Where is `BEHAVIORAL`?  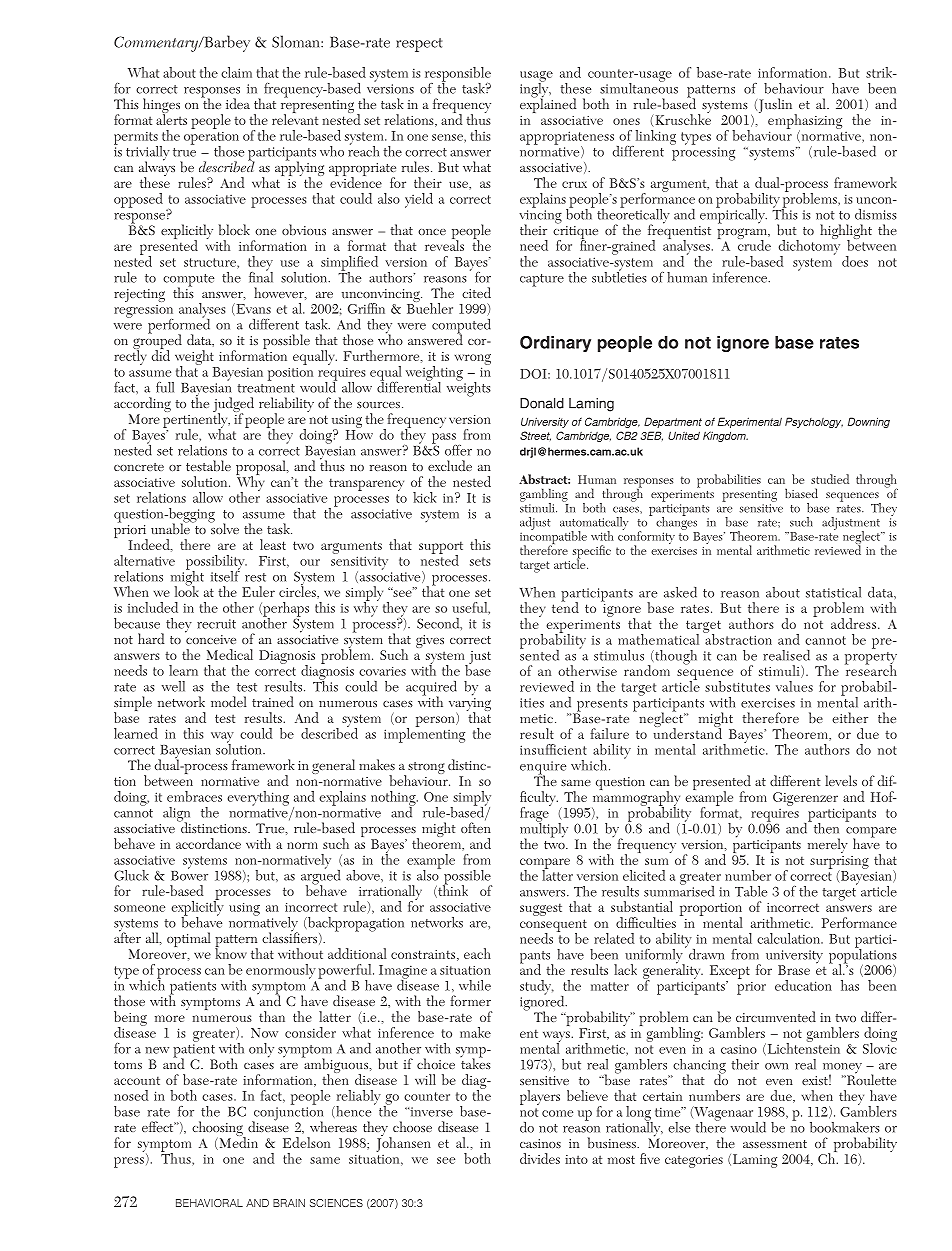 BEHAVIORAL is located at coordinates (209, 1203).
